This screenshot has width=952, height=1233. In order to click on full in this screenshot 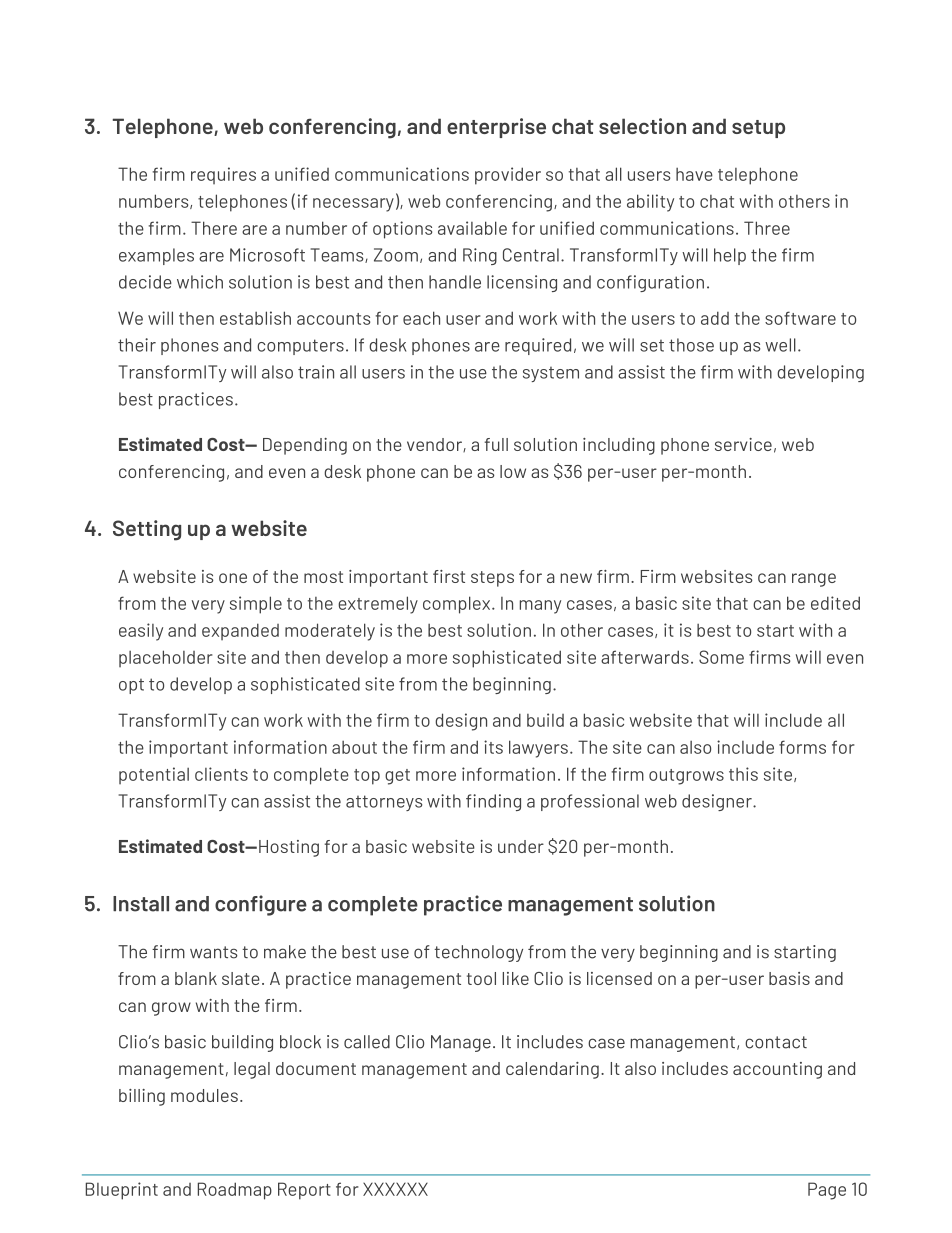, I will do `click(496, 444)`.
